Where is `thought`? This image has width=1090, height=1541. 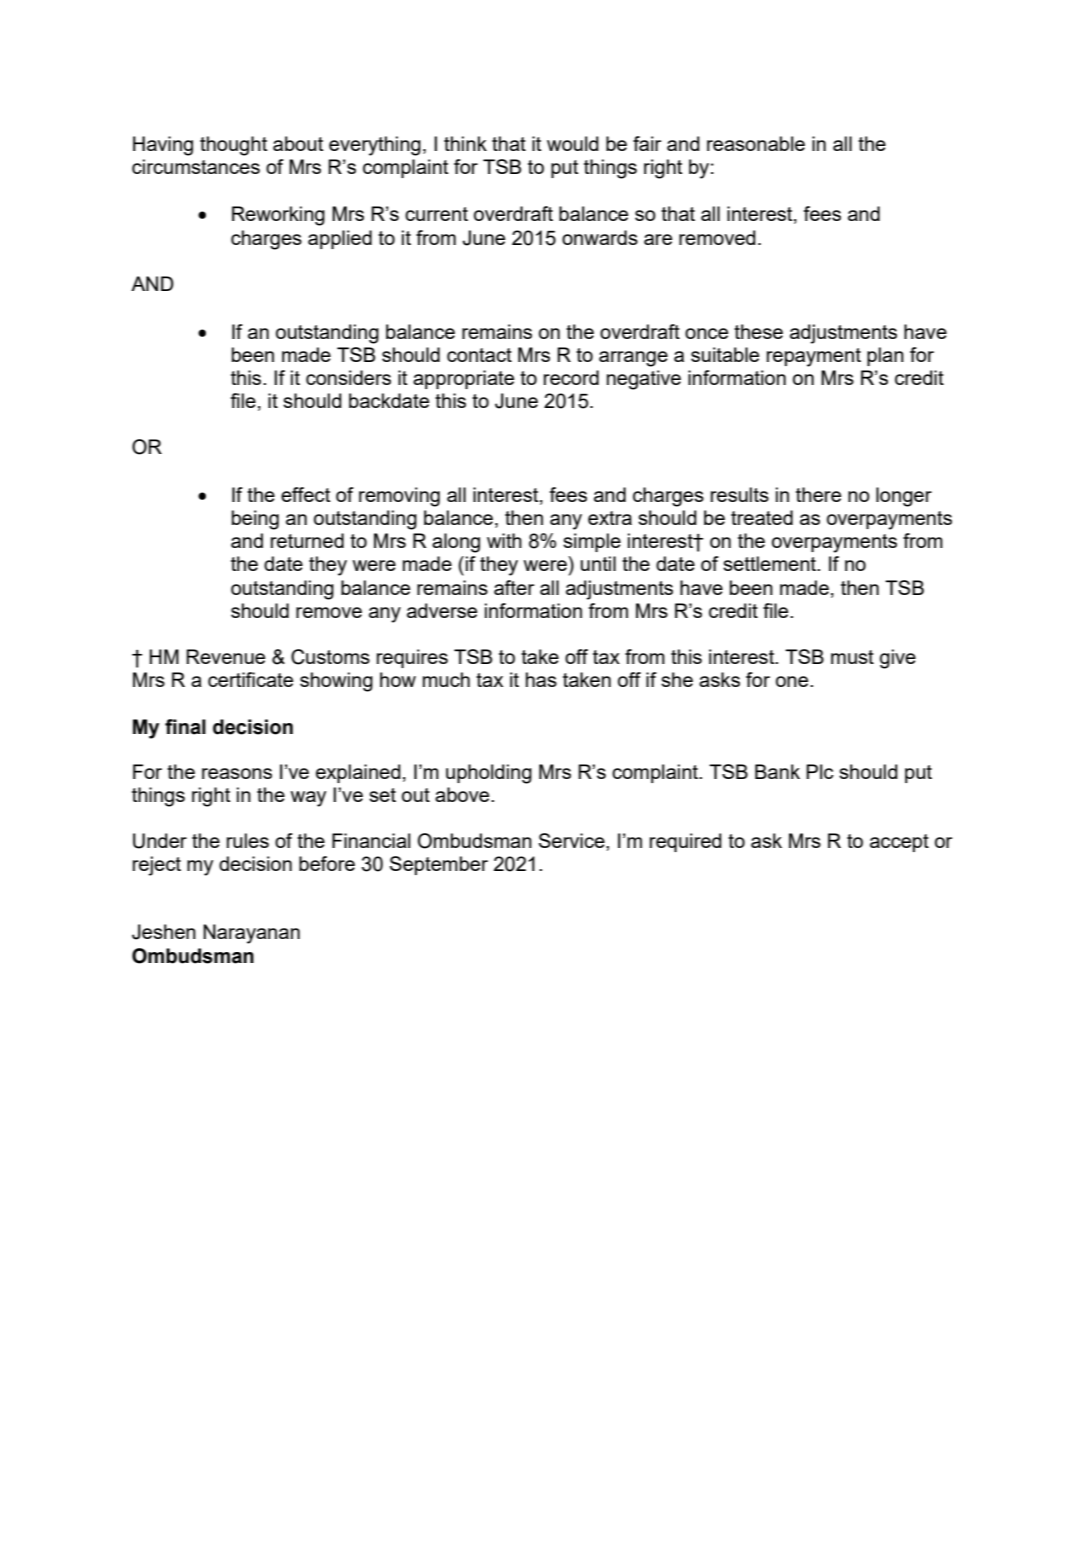
thought is located at coordinates (233, 146).
